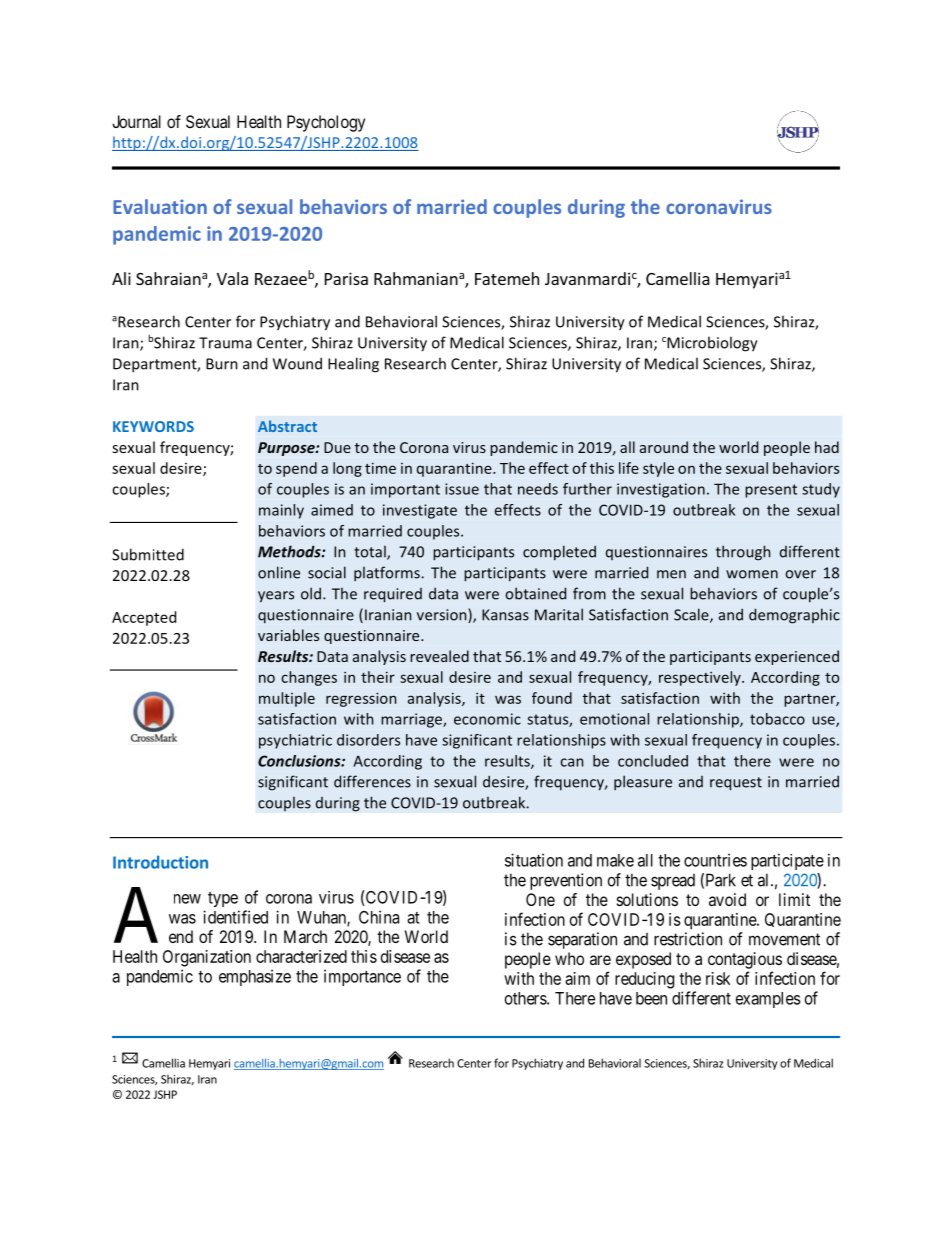 The image size is (952, 1233). What do you see at coordinates (326, 123) in the screenshot?
I see `Psychology` at bounding box center [326, 123].
